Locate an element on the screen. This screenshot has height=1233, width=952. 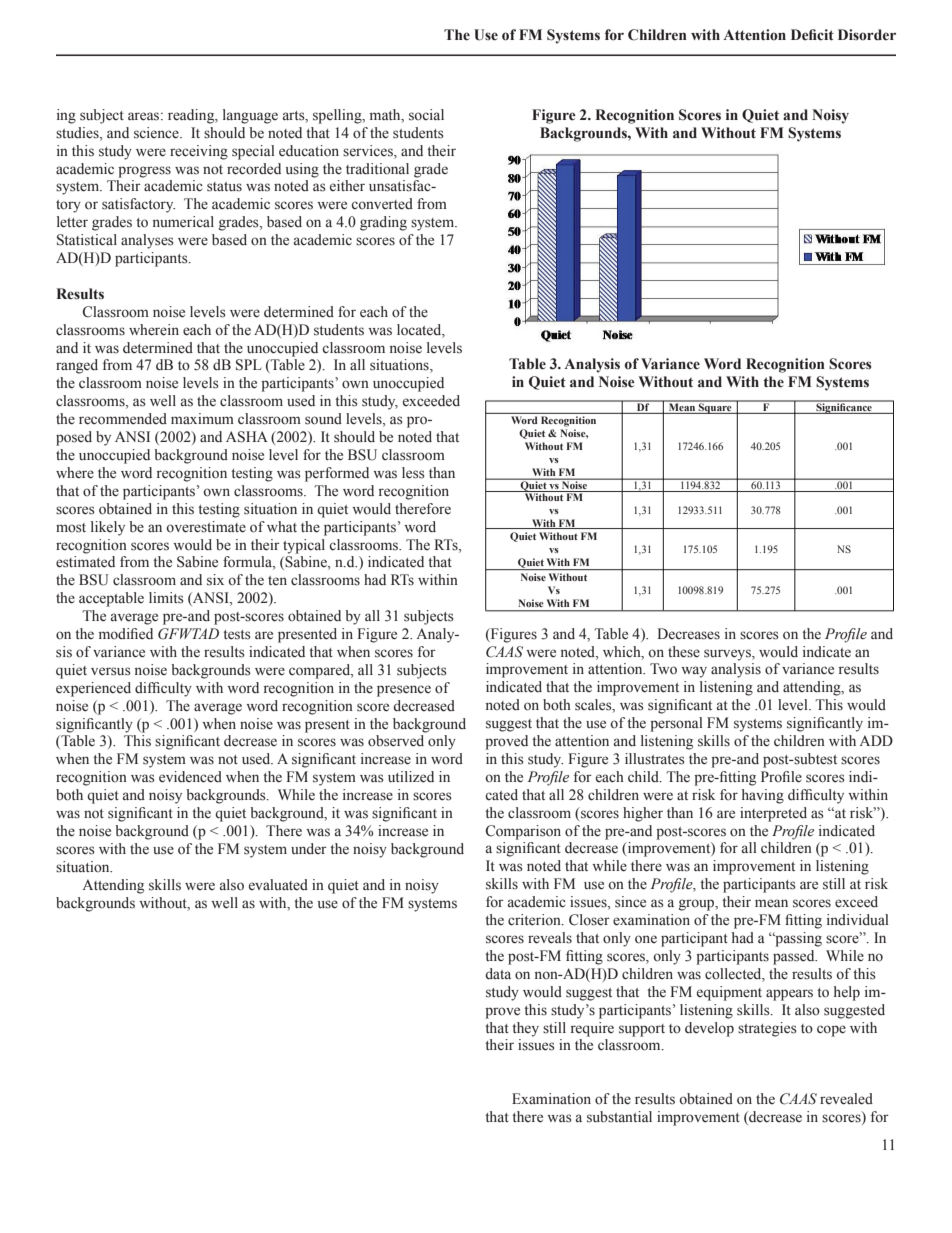
observed is located at coordinates (396, 741).
